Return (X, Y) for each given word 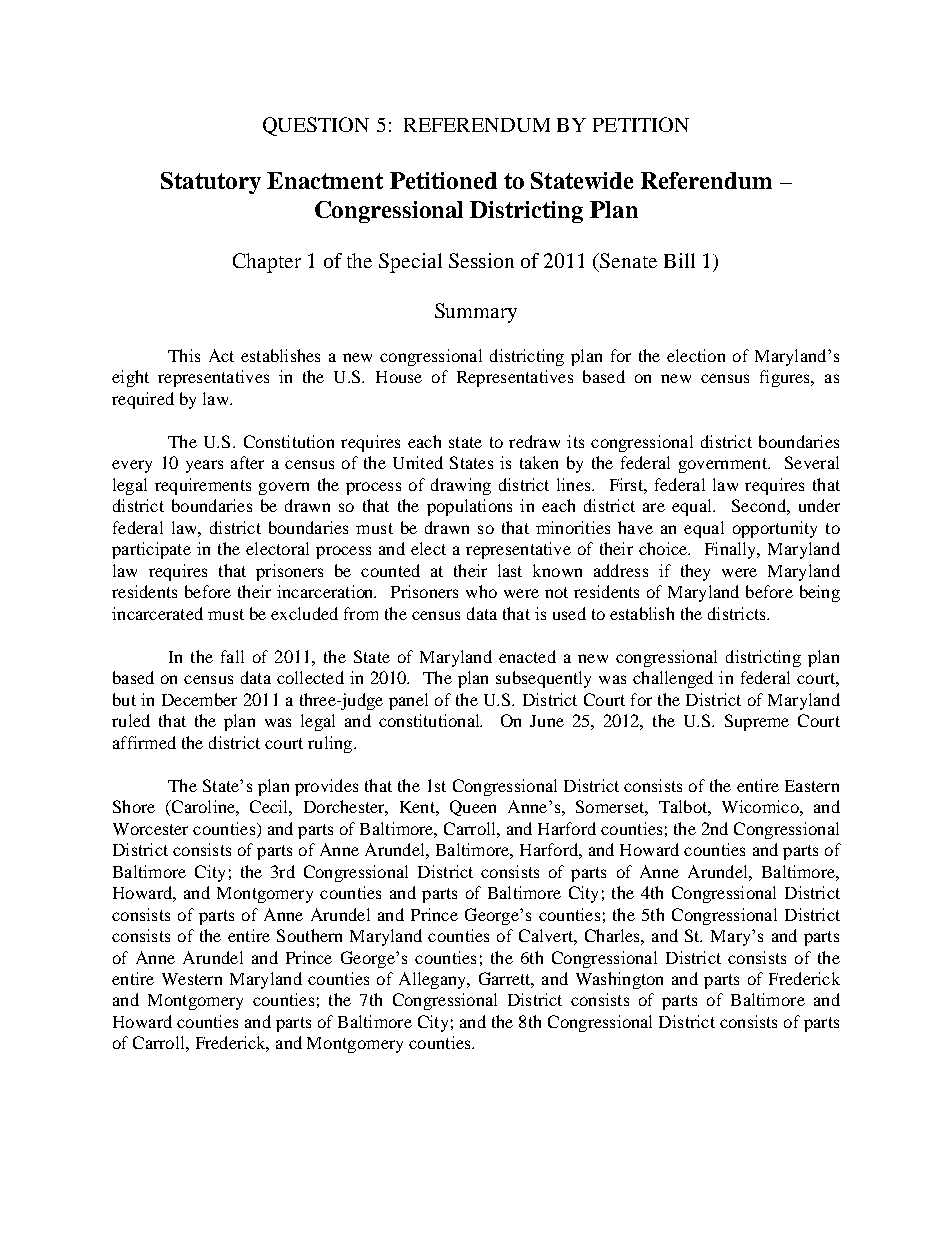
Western (192, 979)
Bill (679, 260)
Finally (732, 550)
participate (151, 550)
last (510, 570)
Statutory (211, 183)
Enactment (325, 180)
